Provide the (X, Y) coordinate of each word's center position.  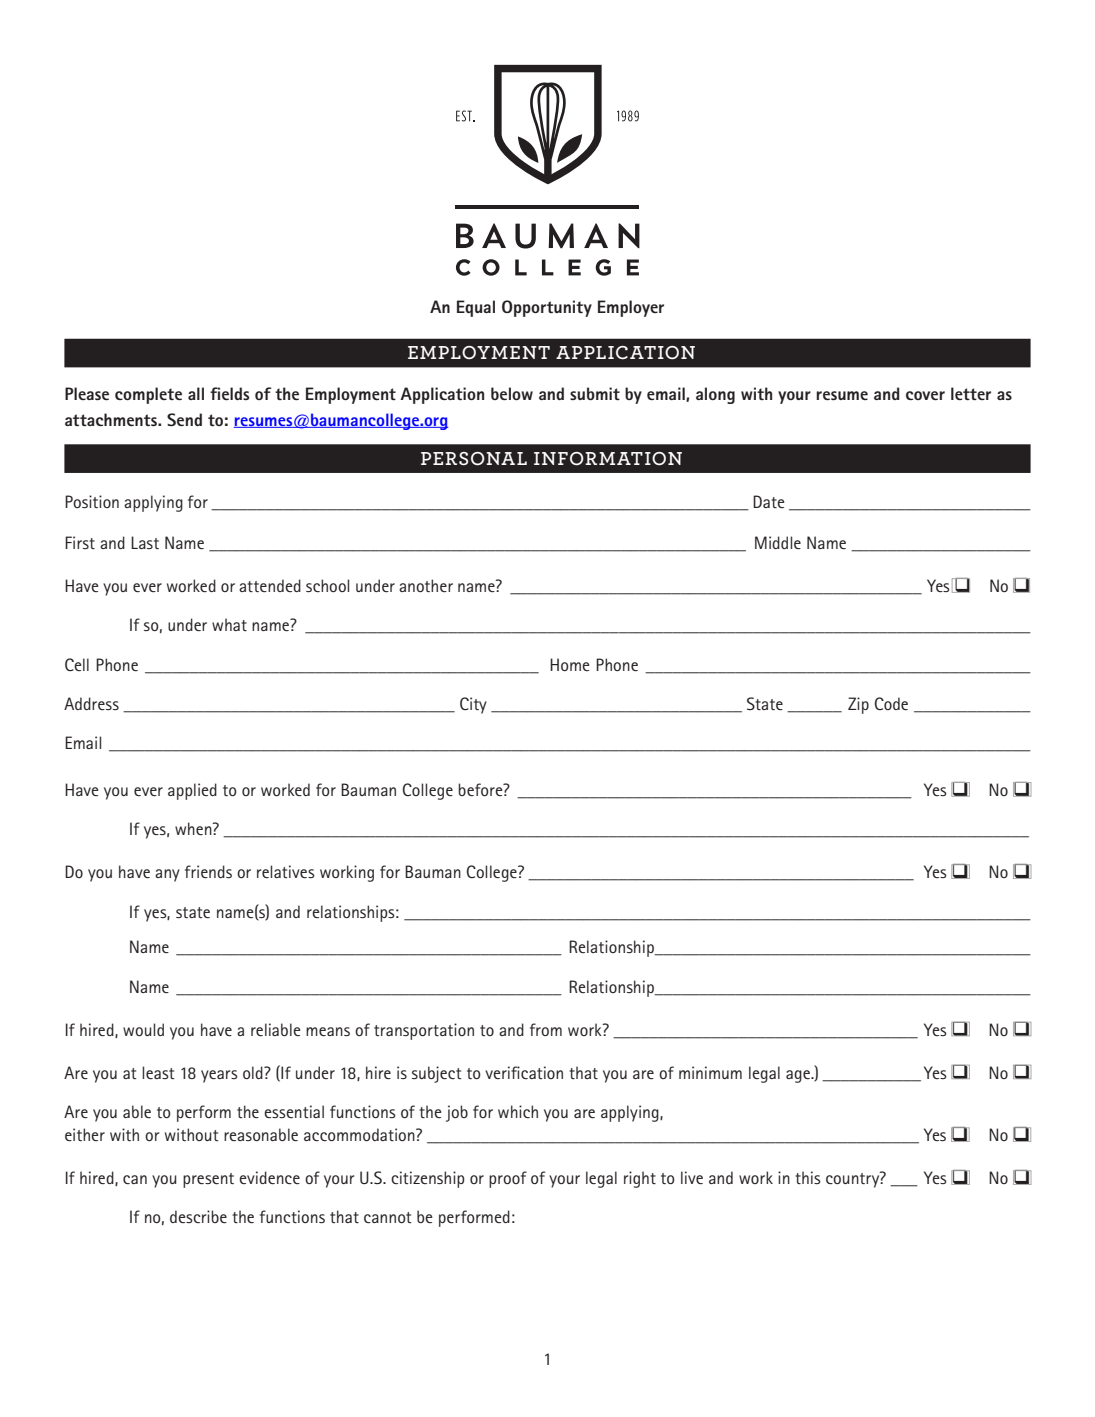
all (196, 393)
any (167, 875)
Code (891, 703)
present (208, 1180)
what (229, 624)
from (546, 1029)
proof (508, 1179)
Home (570, 664)
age (799, 1076)
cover (925, 395)
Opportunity (547, 308)
